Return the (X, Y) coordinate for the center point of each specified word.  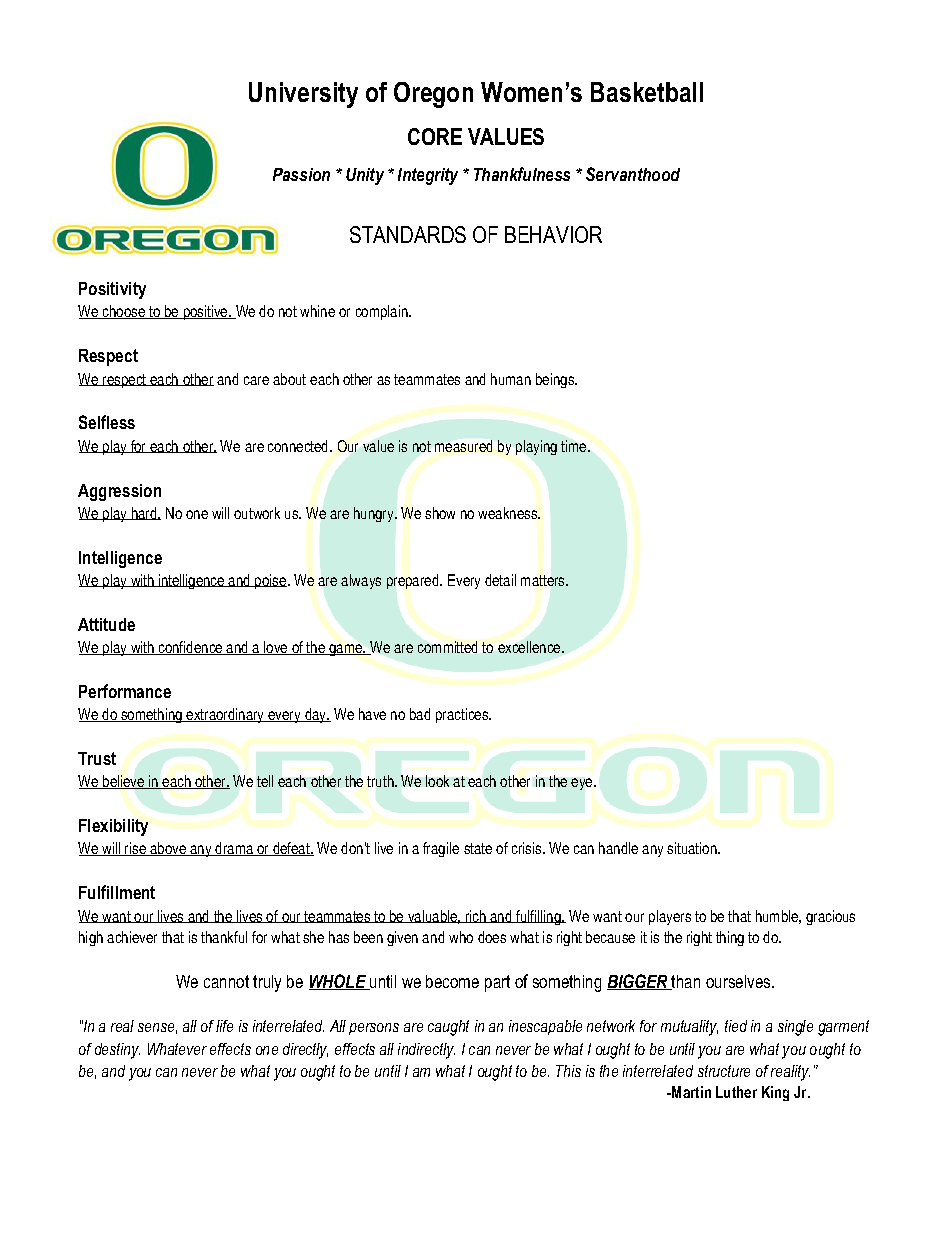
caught (448, 1028)
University (303, 95)
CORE (435, 136)
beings (556, 380)
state (478, 848)
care (256, 380)
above (168, 849)
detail (500, 580)
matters (544, 580)
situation (693, 848)
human (511, 379)
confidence (191, 648)
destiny (117, 1051)
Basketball (647, 92)
